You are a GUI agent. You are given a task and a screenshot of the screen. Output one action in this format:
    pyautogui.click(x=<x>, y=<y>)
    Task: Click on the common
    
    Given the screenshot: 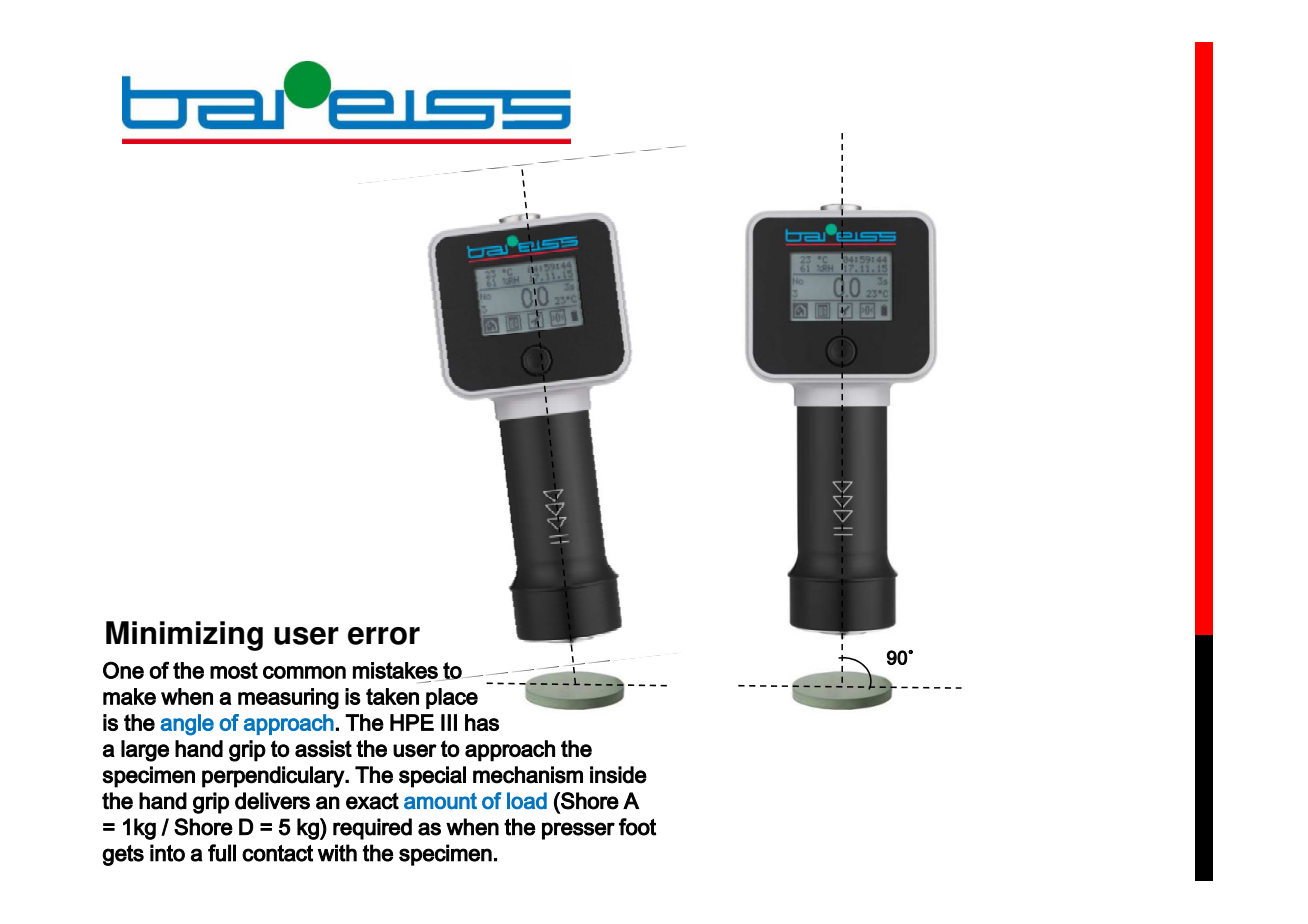 What is the action you would take?
    pyautogui.click(x=304, y=672)
